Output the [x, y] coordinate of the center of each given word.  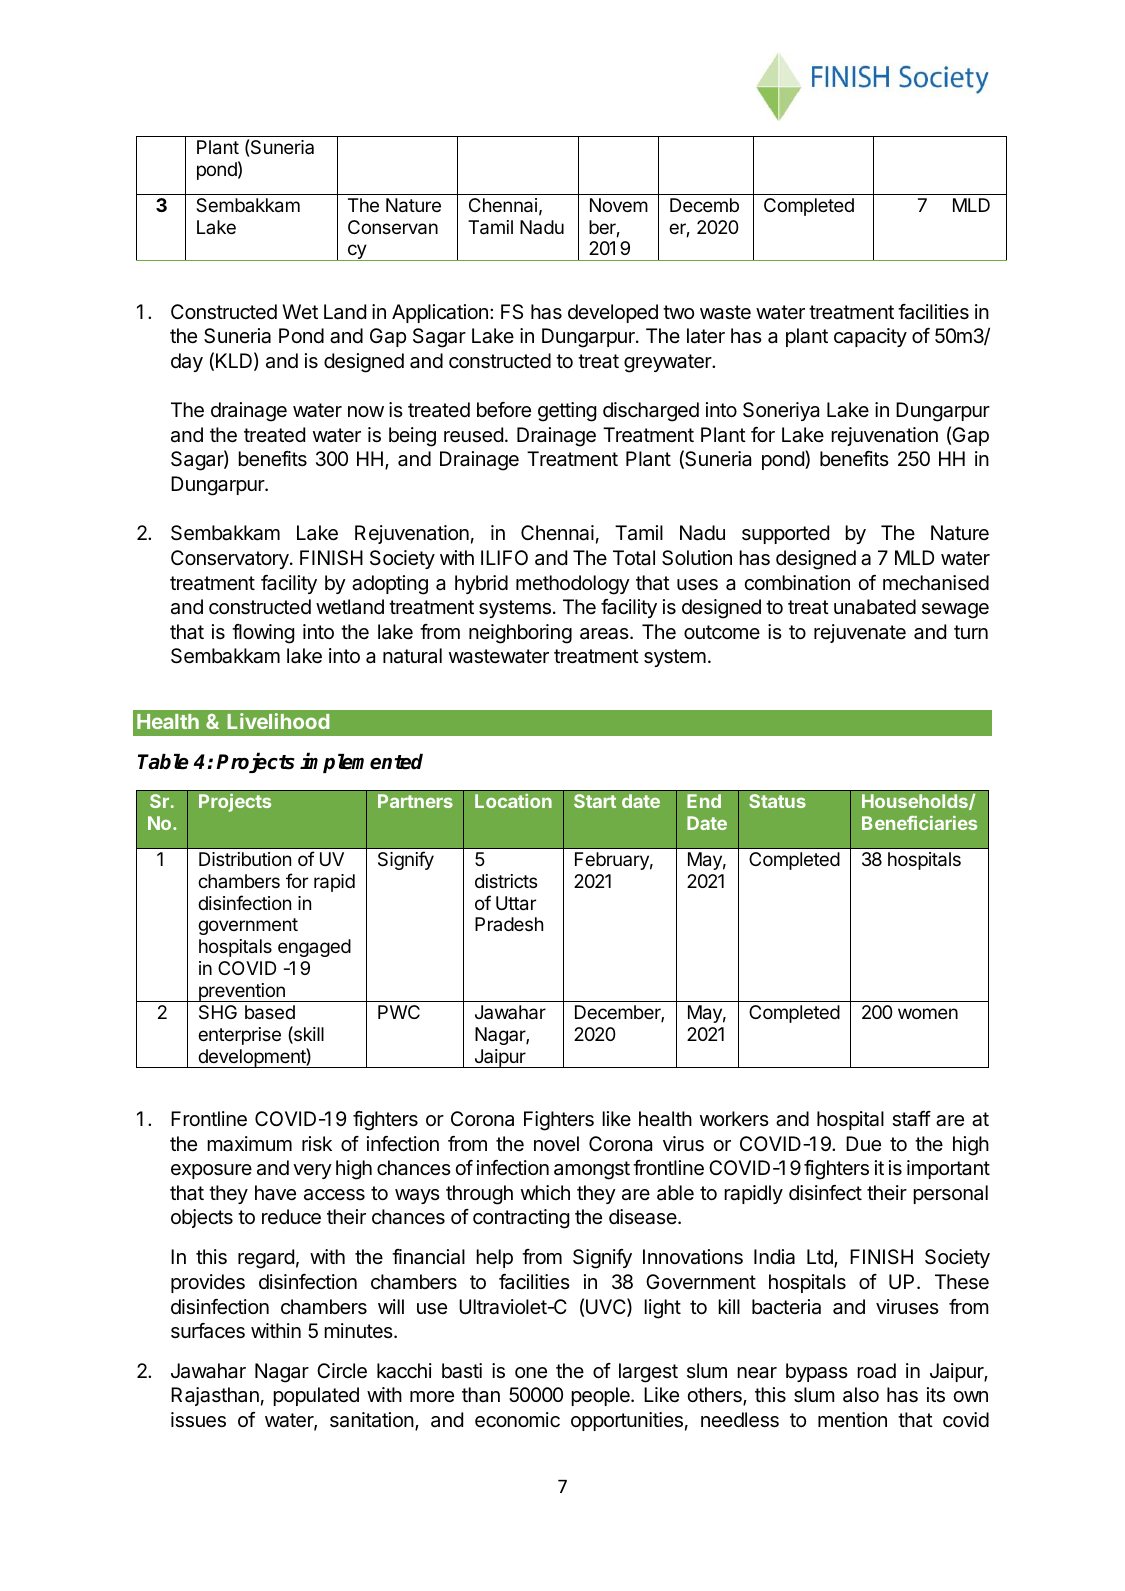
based [270, 1012]
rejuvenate [860, 633]
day [187, 362]
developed [613, 313]
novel [556, 1143]
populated [316, 1396]
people [601, 1396]
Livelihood [278, 721]
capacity [870, 337]
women [928, 1013]
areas [605, 634]
